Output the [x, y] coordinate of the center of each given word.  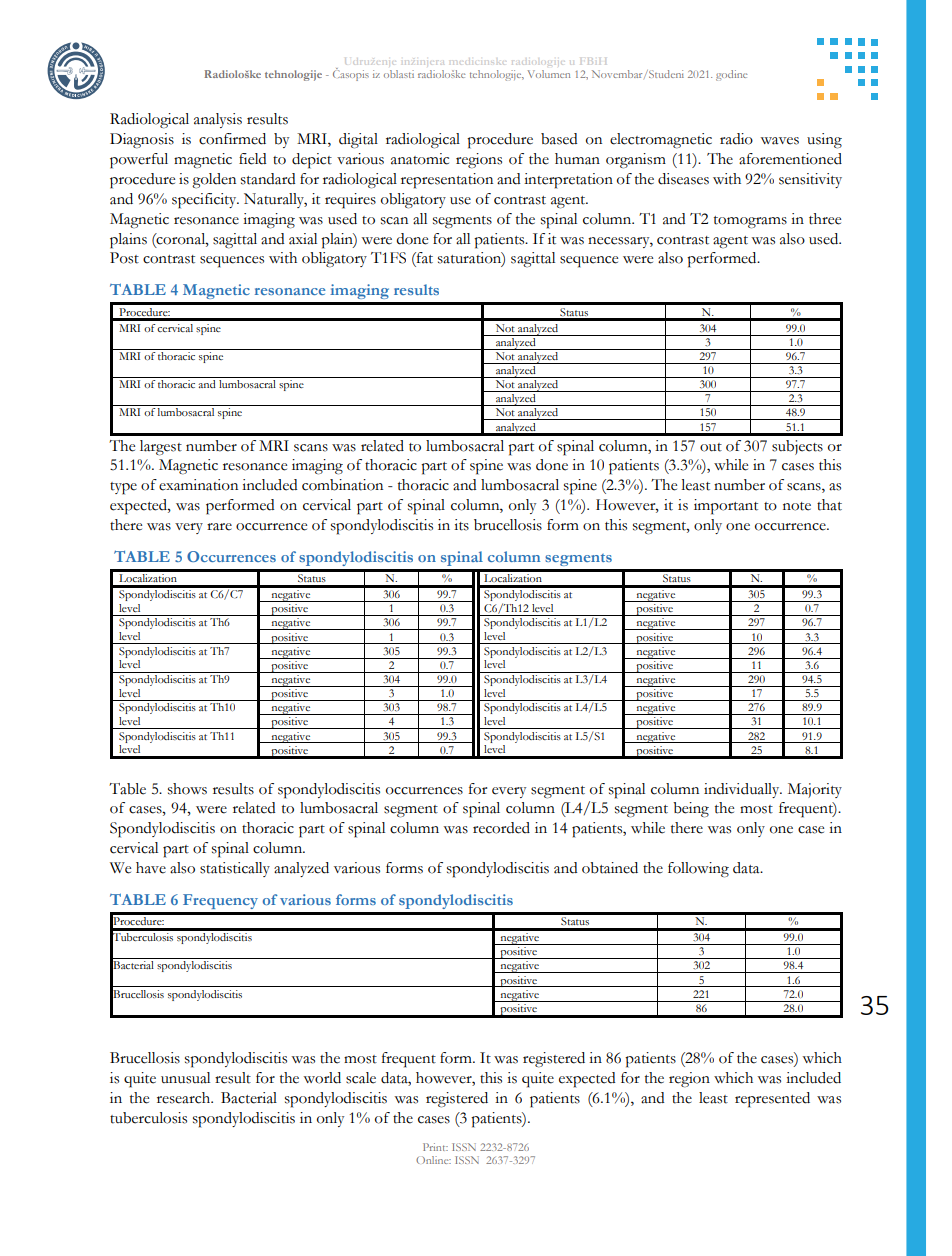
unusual [185, 1078]
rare [219, 527]
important [726, 507]
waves [779, 141]
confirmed [232, 139]
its [461, 525]
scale [361, 1078]
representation [447, 181]
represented [772, 1100]
